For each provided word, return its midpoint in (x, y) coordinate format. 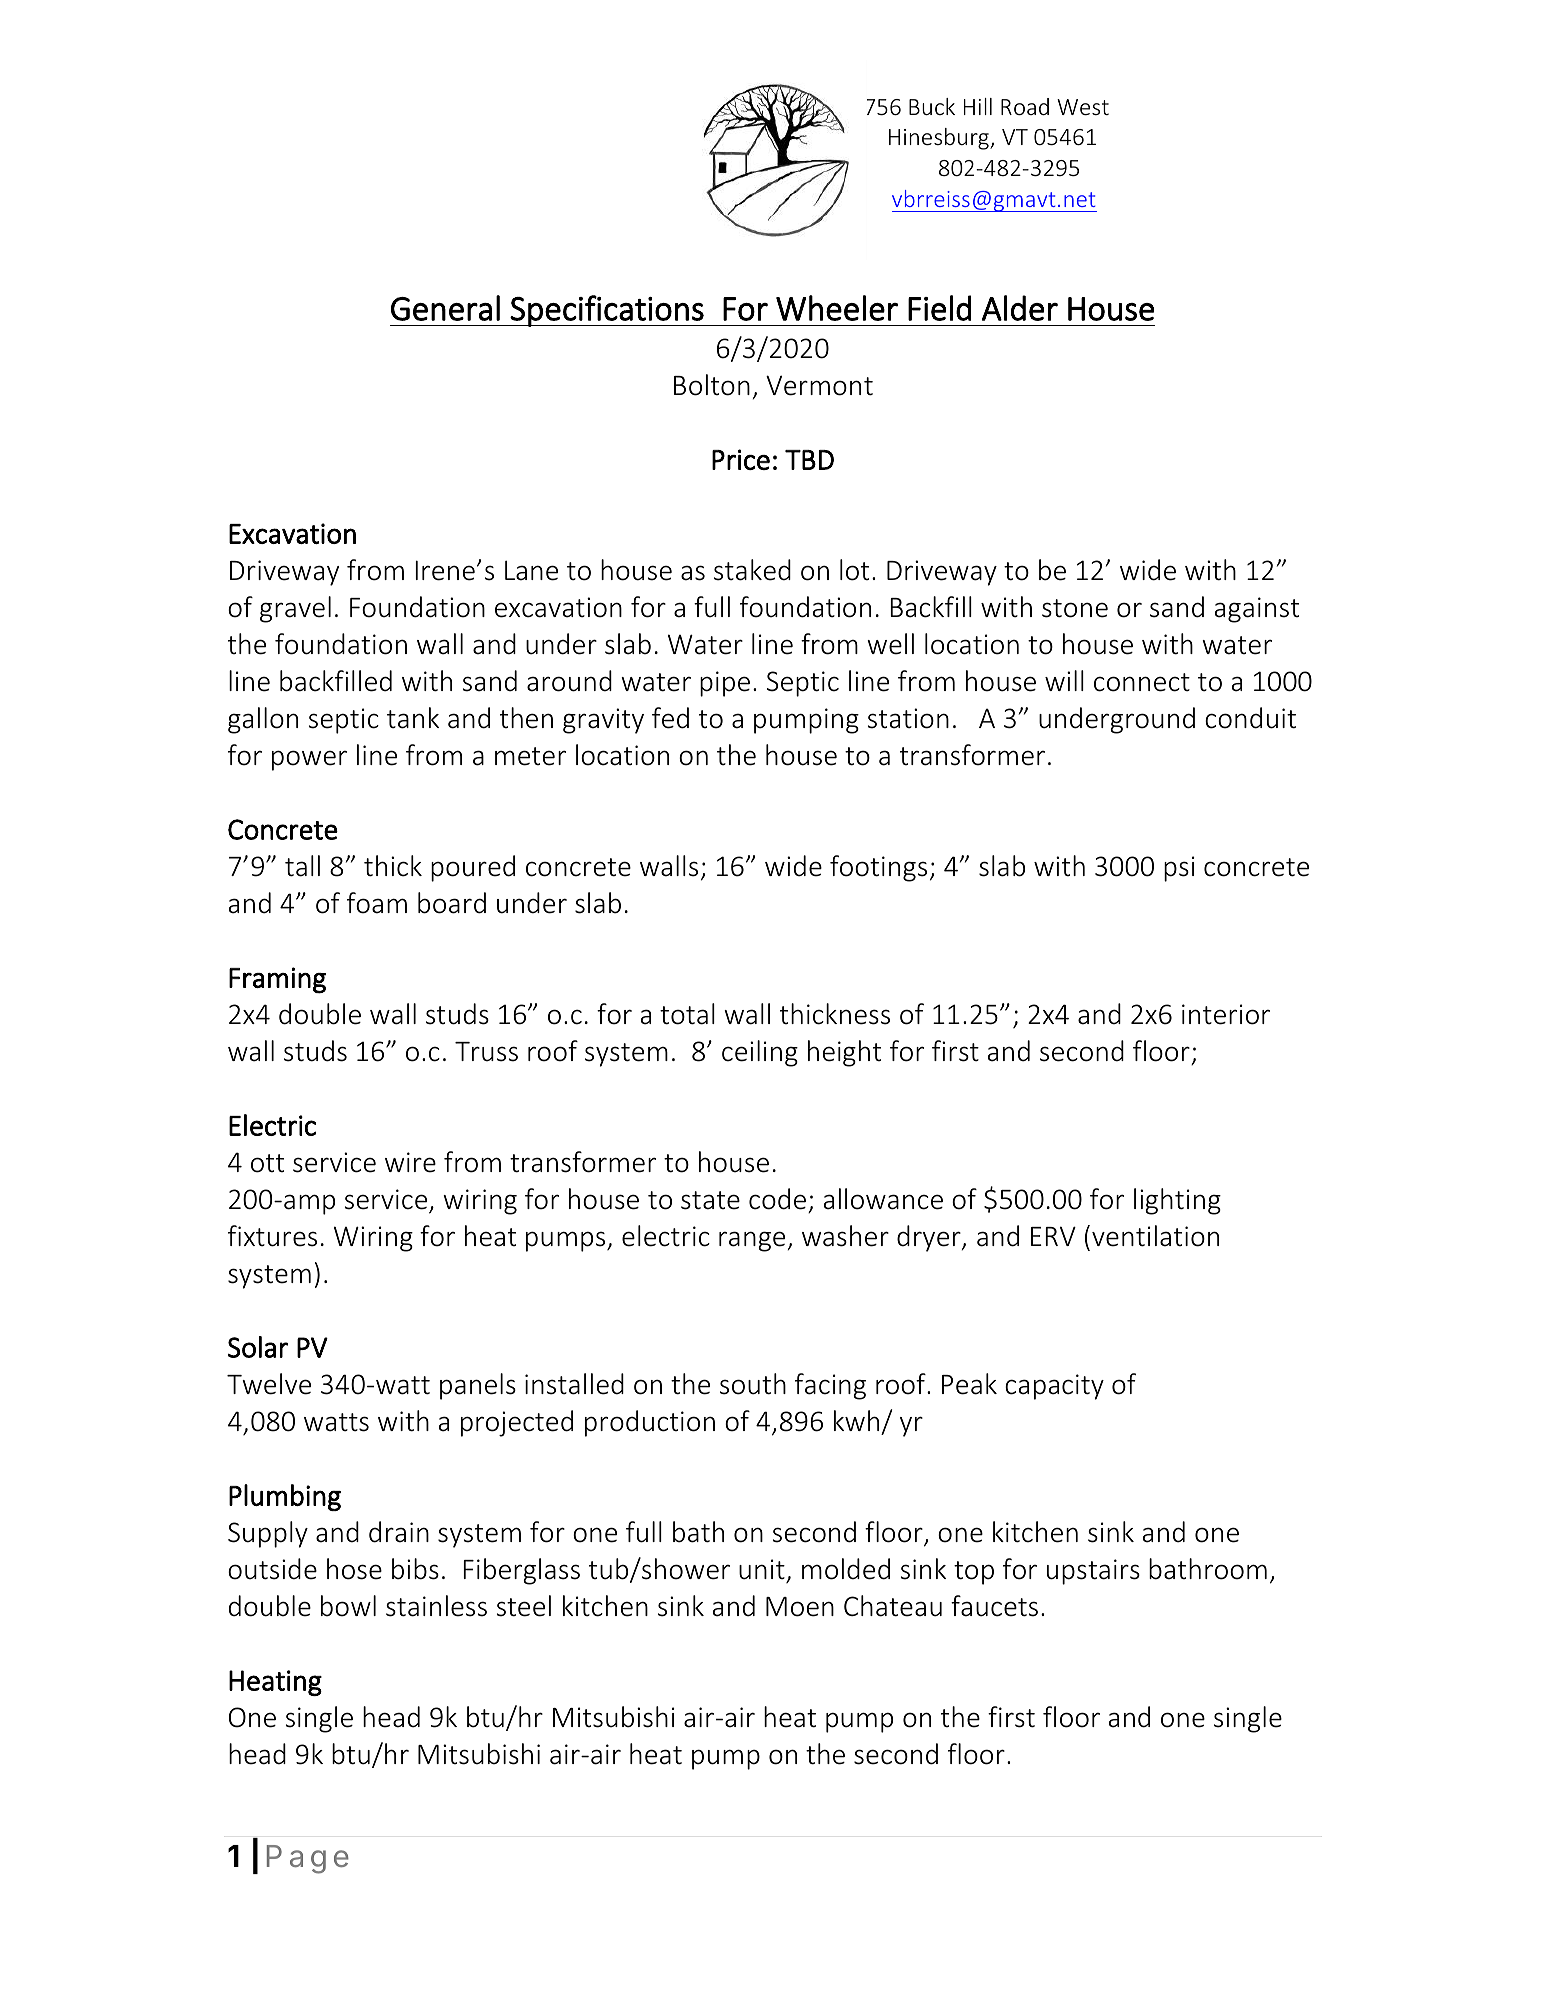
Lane (531, 570)
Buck (932, 106)
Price (741, 459)
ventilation (1155, 1236)
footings (878, 868)
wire (410, 1162)
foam (377, 903)
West (1083, 107)
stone (1075, 608)
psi (1179, 869)
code (777, 1199)
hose (354, 1569)
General (445, 308)
